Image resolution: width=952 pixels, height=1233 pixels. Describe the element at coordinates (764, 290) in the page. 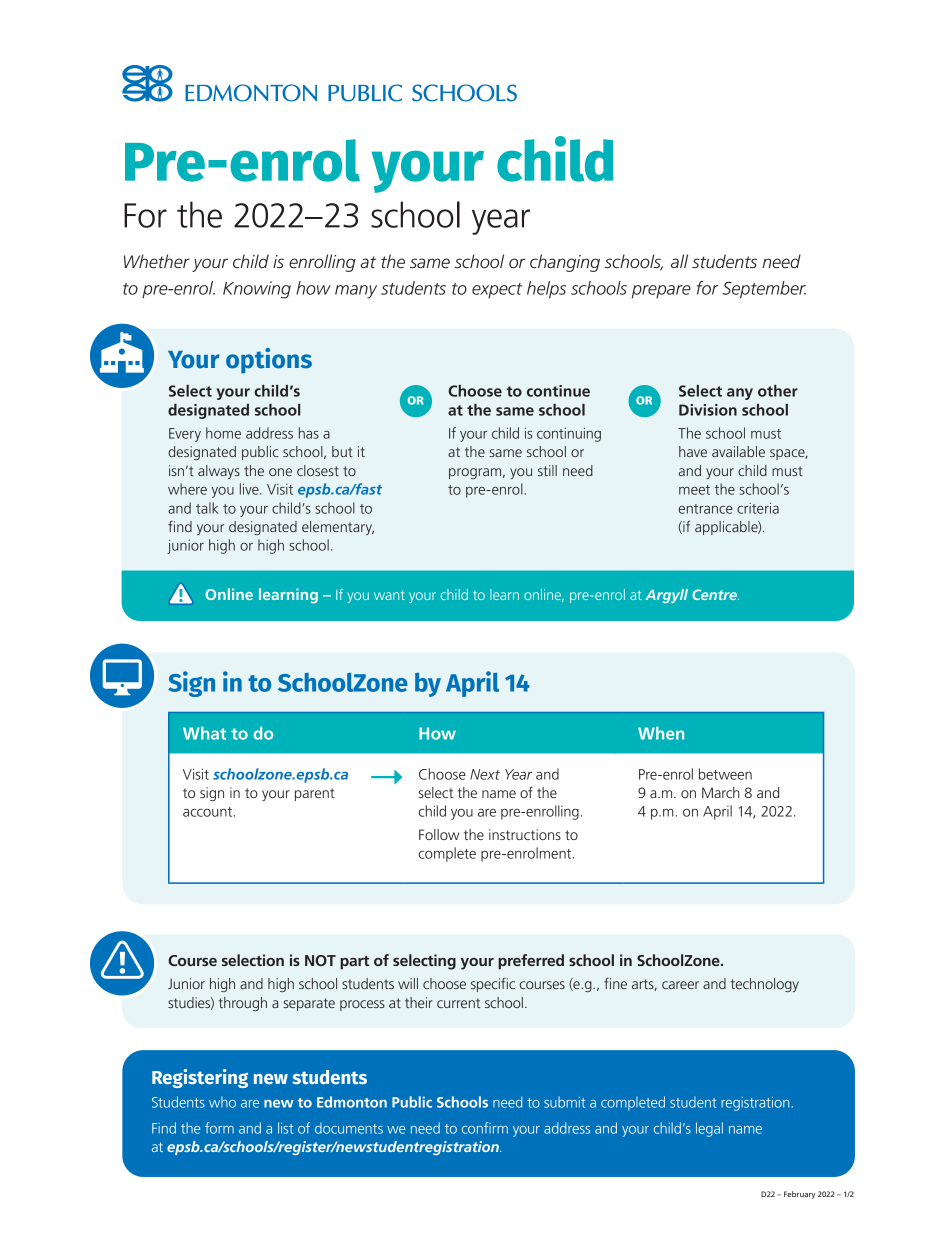

I see `September` at that location.
